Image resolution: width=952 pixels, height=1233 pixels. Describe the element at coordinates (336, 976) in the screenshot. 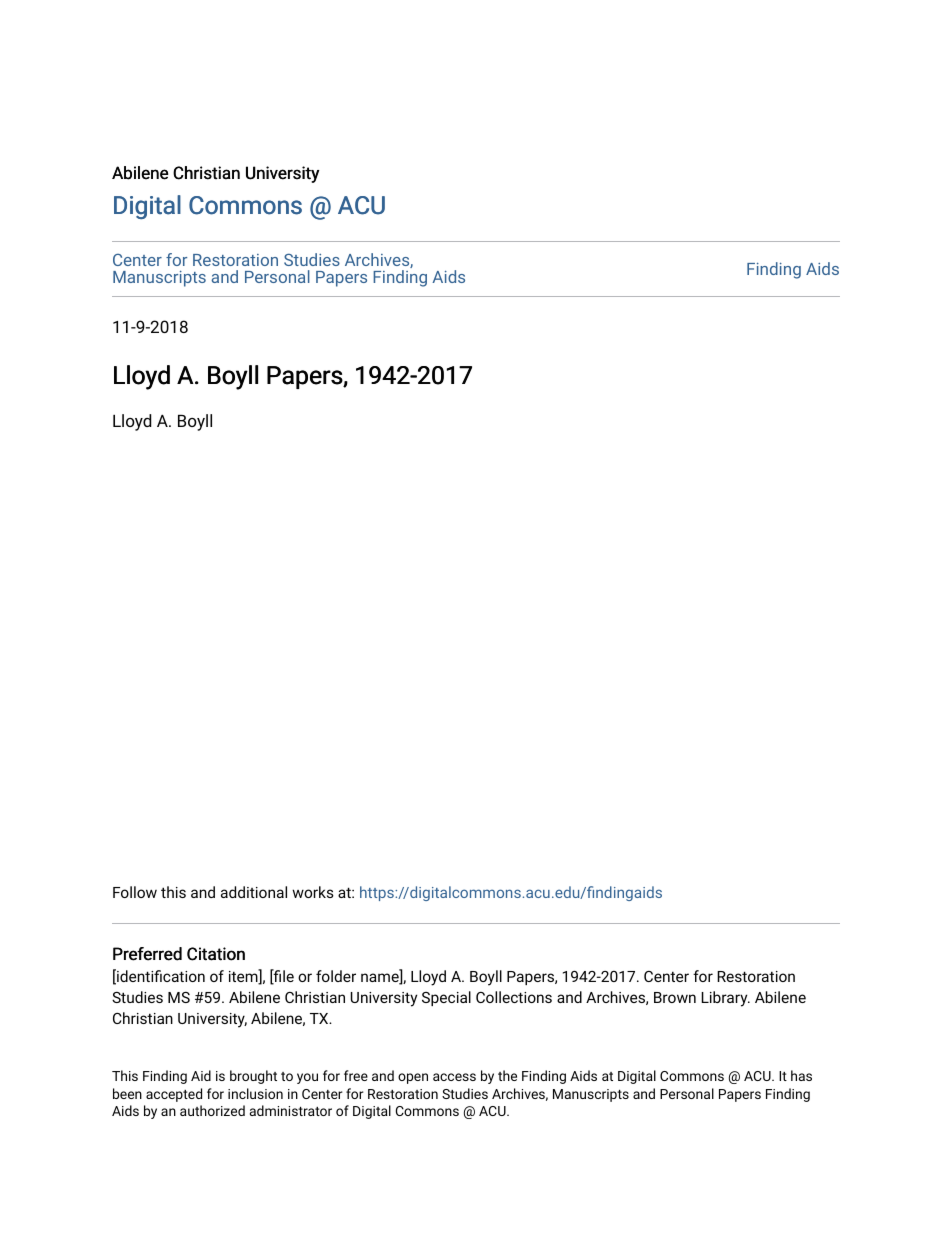

I see `folder` at that location.
